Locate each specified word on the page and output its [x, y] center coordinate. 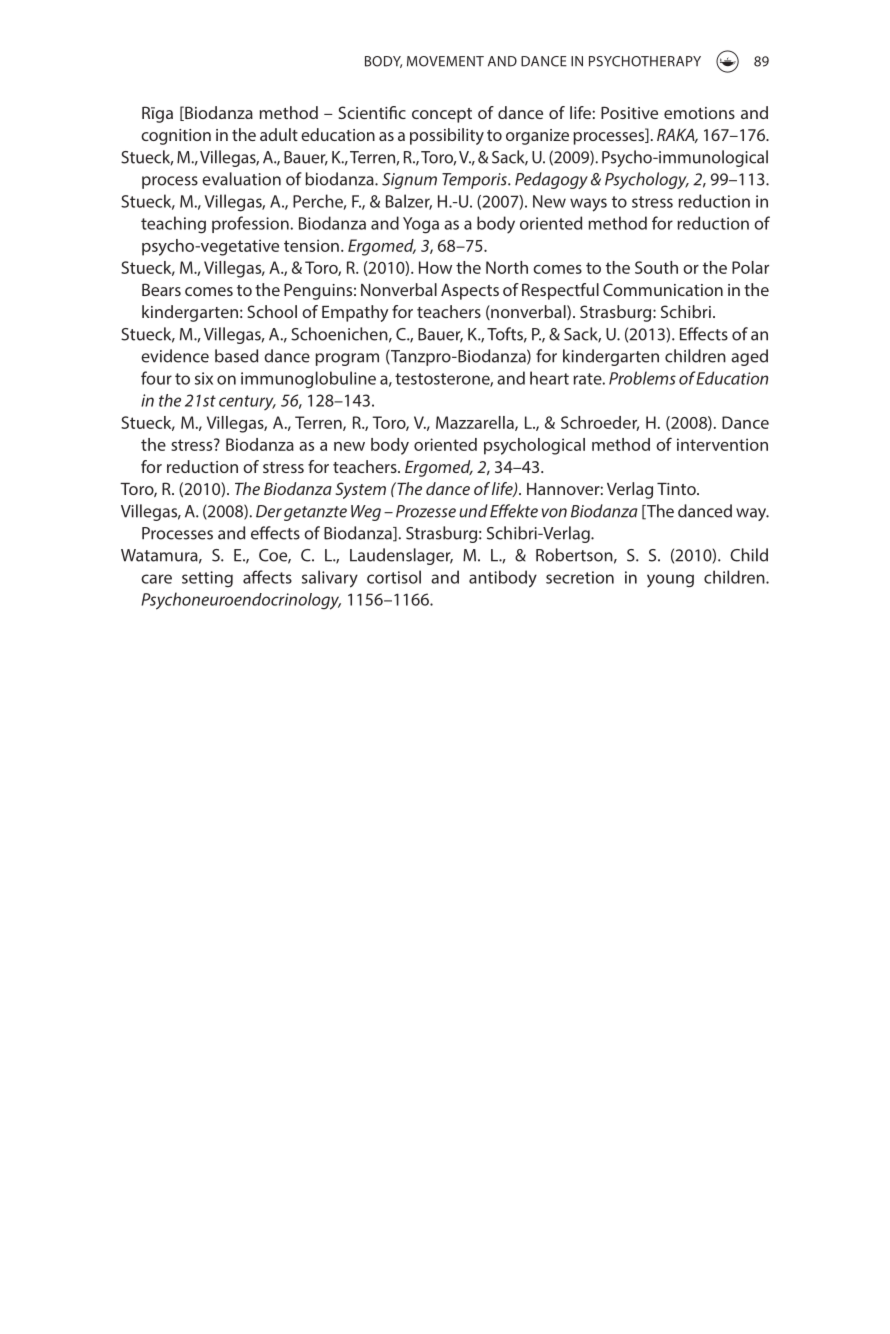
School [272, 311]
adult [279, 134]
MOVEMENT [445, 61]
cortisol [394, 577]
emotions [699, 113]
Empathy [355, 313]
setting [207, 579]
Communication [663, 289]
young [670, 581]
